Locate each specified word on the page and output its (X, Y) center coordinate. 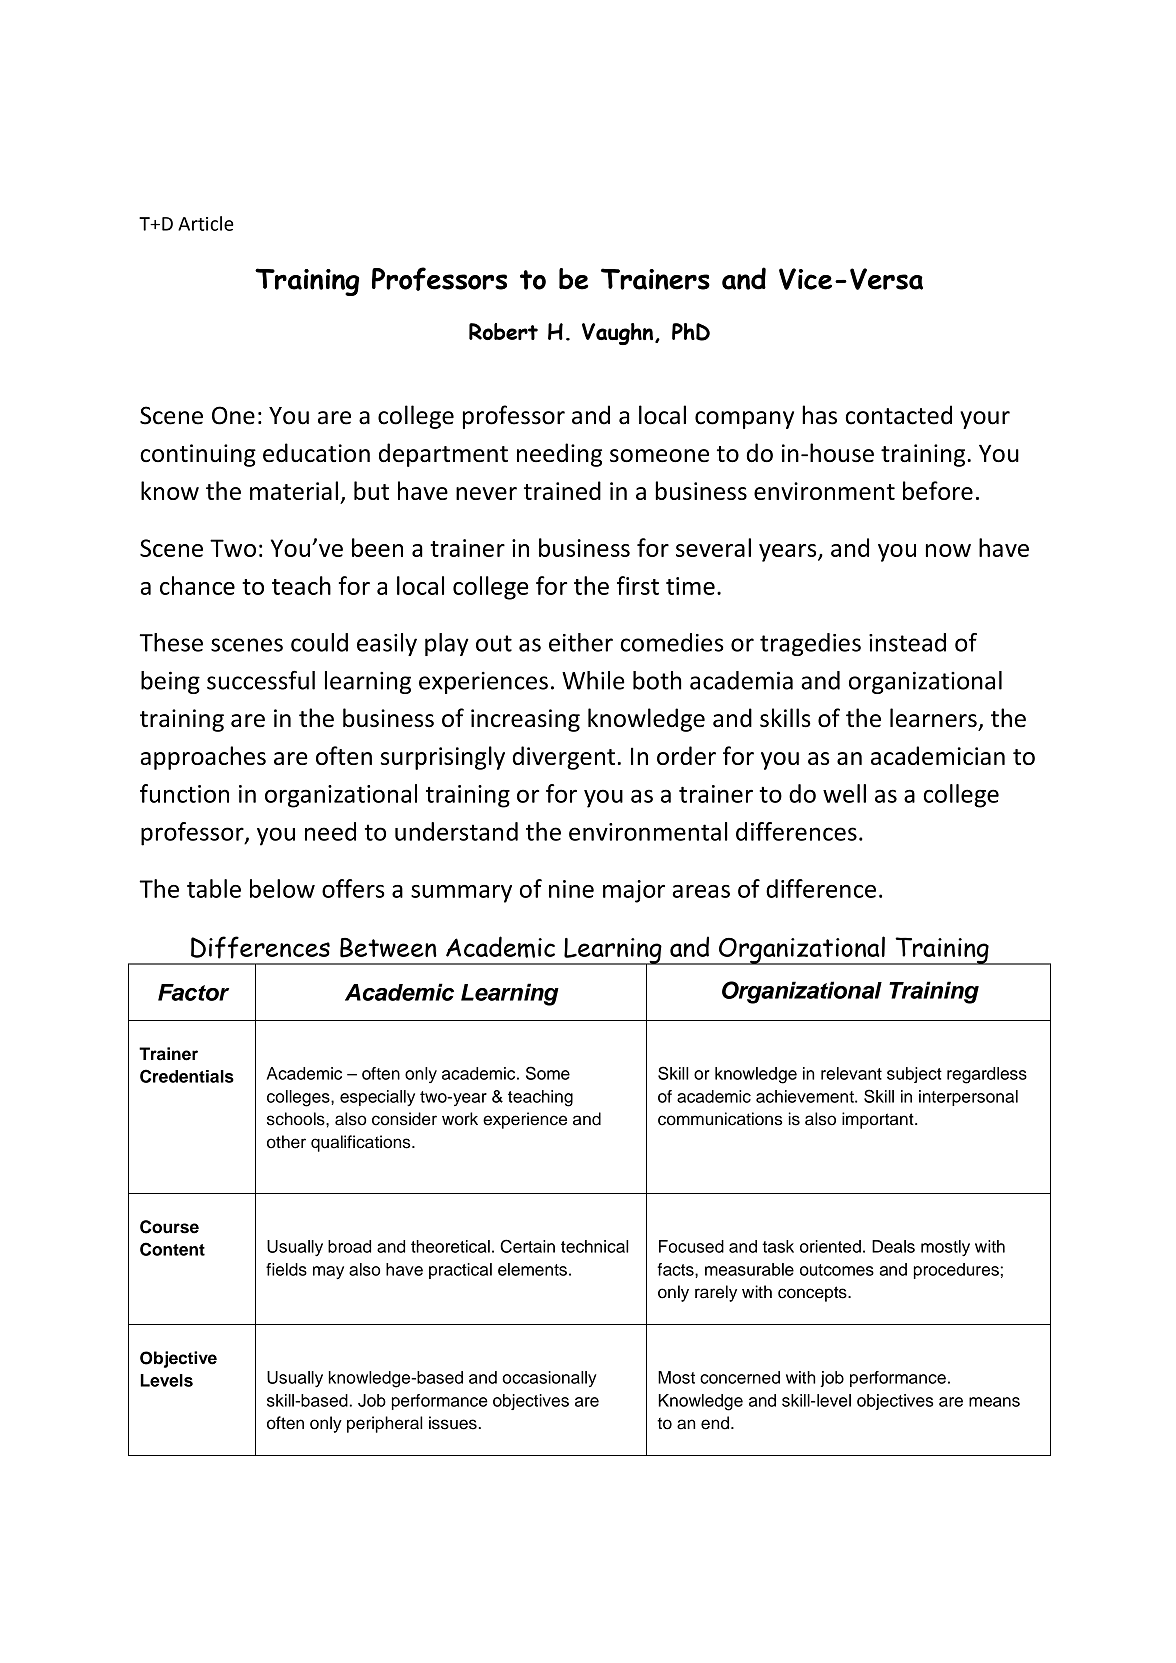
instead (907, 642)
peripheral (385, 1424)
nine (571, 889)
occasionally (549, 1379)
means (994, 1402)
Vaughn (619, 334)
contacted (899, 415)
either (581, 642)
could (319, 642)
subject (914, 1075)
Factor (193, 992)
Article (206, 223)
